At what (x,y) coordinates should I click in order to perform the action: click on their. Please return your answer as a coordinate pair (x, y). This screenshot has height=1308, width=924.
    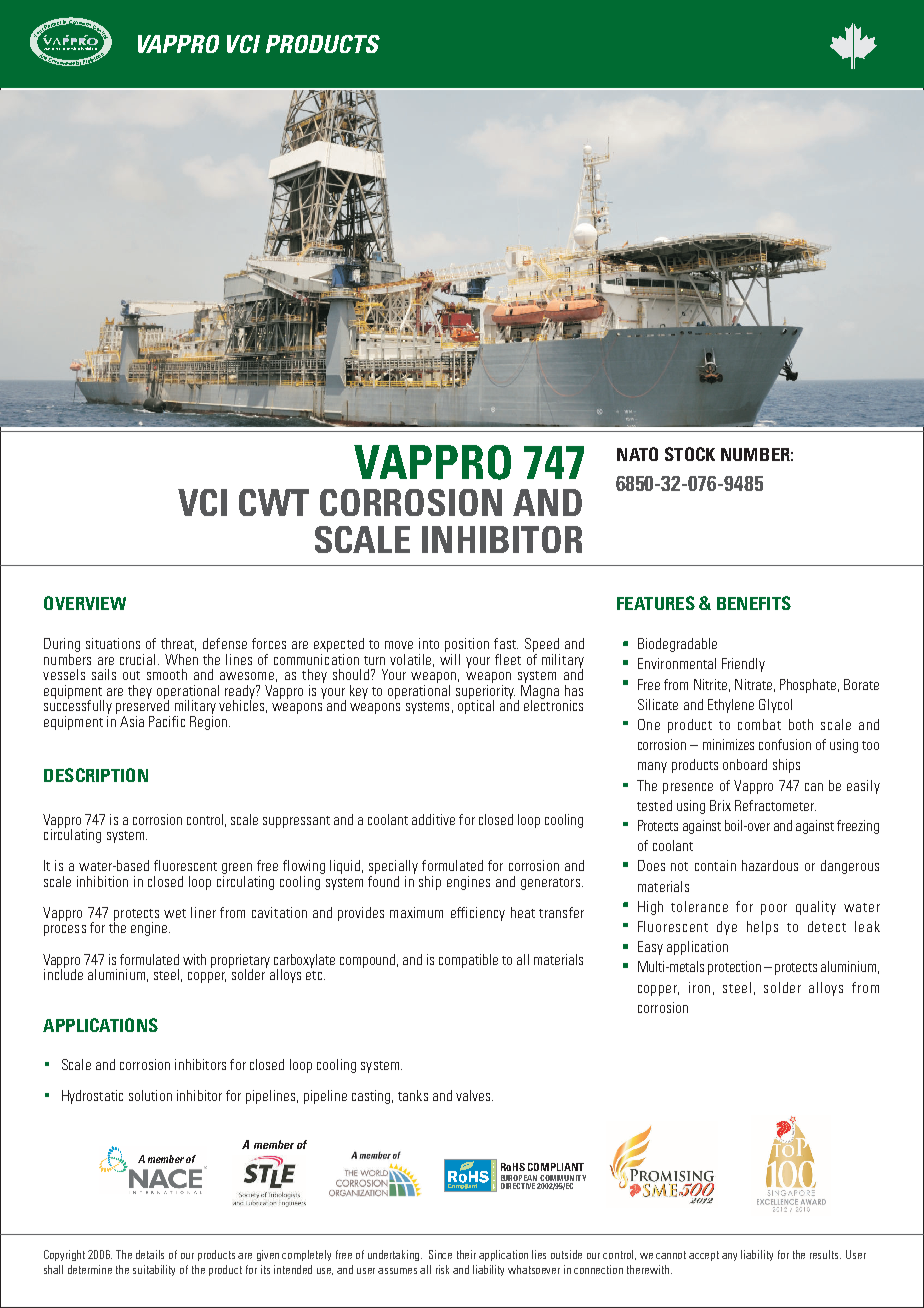
    Looking at the image, I should click on (466, 1254).
